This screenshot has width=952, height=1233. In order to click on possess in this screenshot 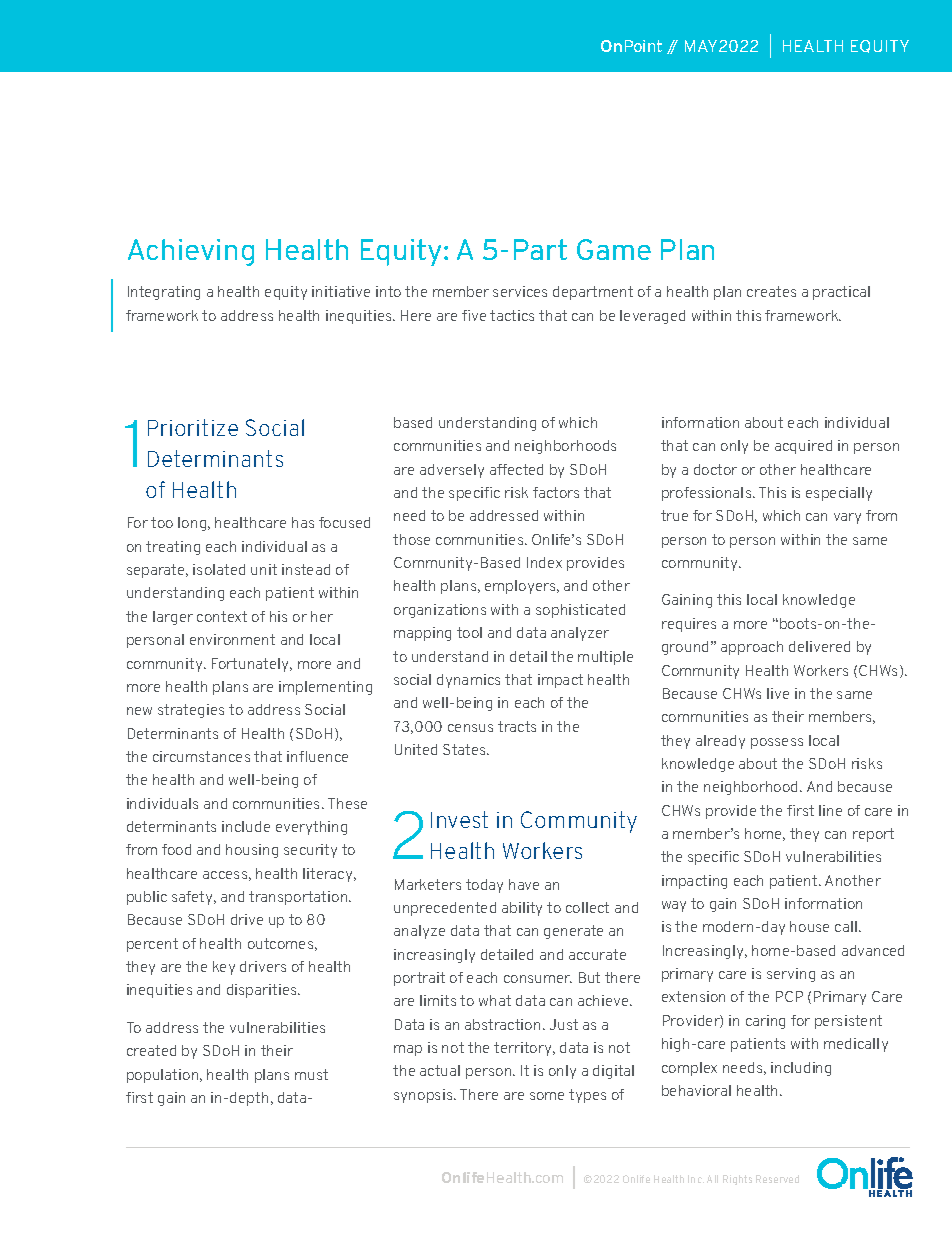, I will do `click(777, 743)`.
